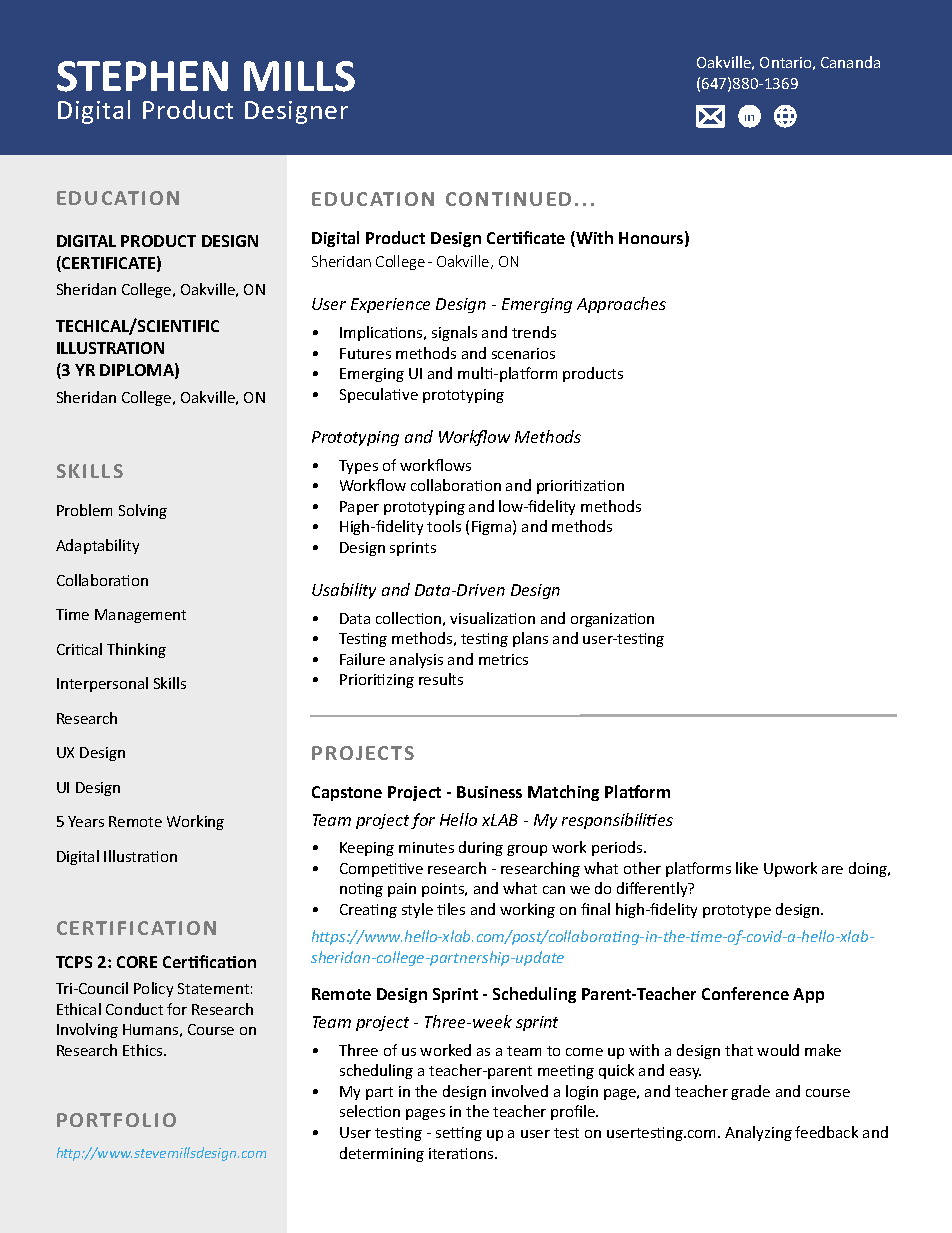  I want to click on organization, so click(612, 620).
